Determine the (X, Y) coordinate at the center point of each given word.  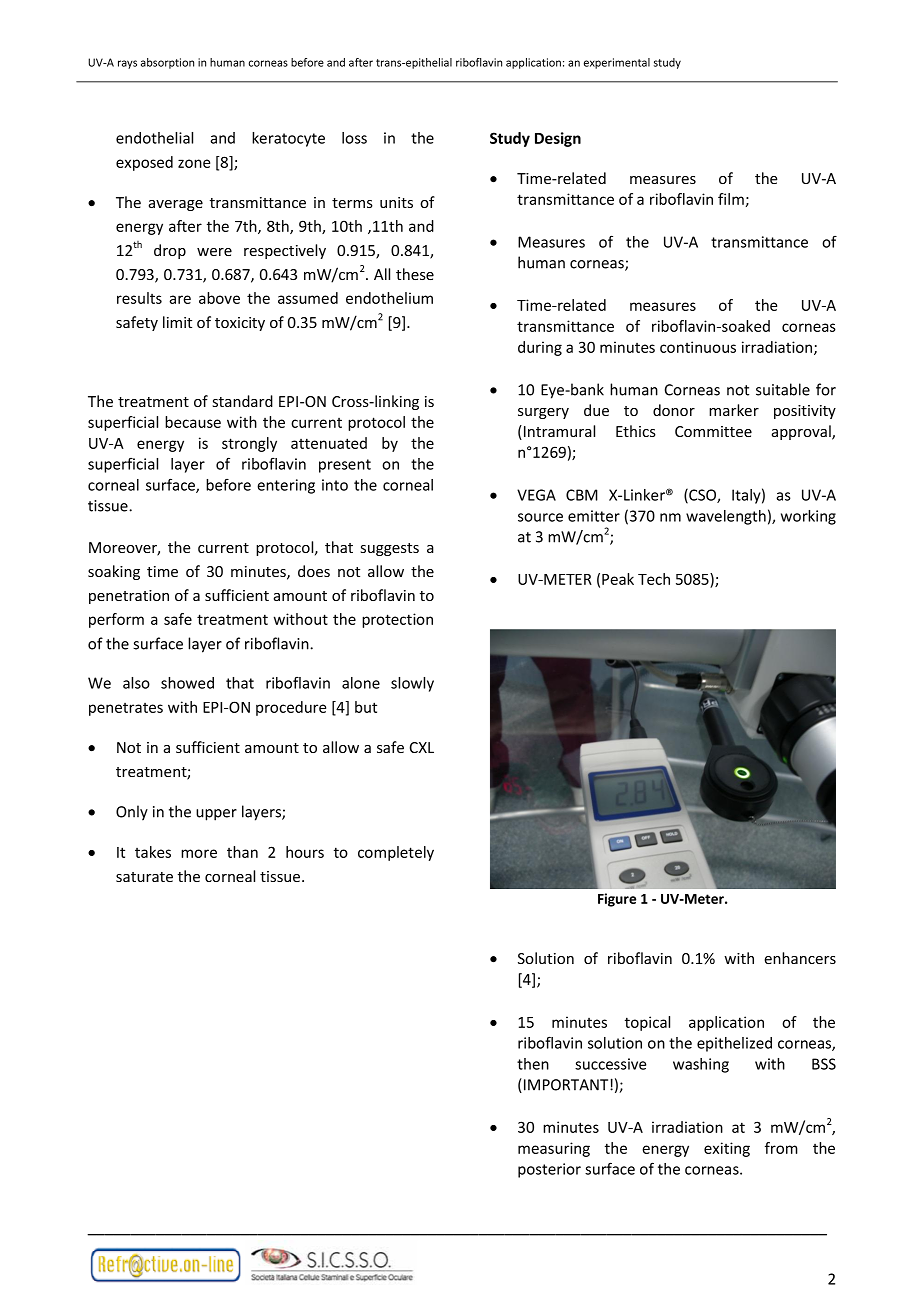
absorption (167, 63)
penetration (129, 597)
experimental (617, 63)
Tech (654, 579)
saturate (144, 877)
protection (397, 620)
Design (558, 139)
